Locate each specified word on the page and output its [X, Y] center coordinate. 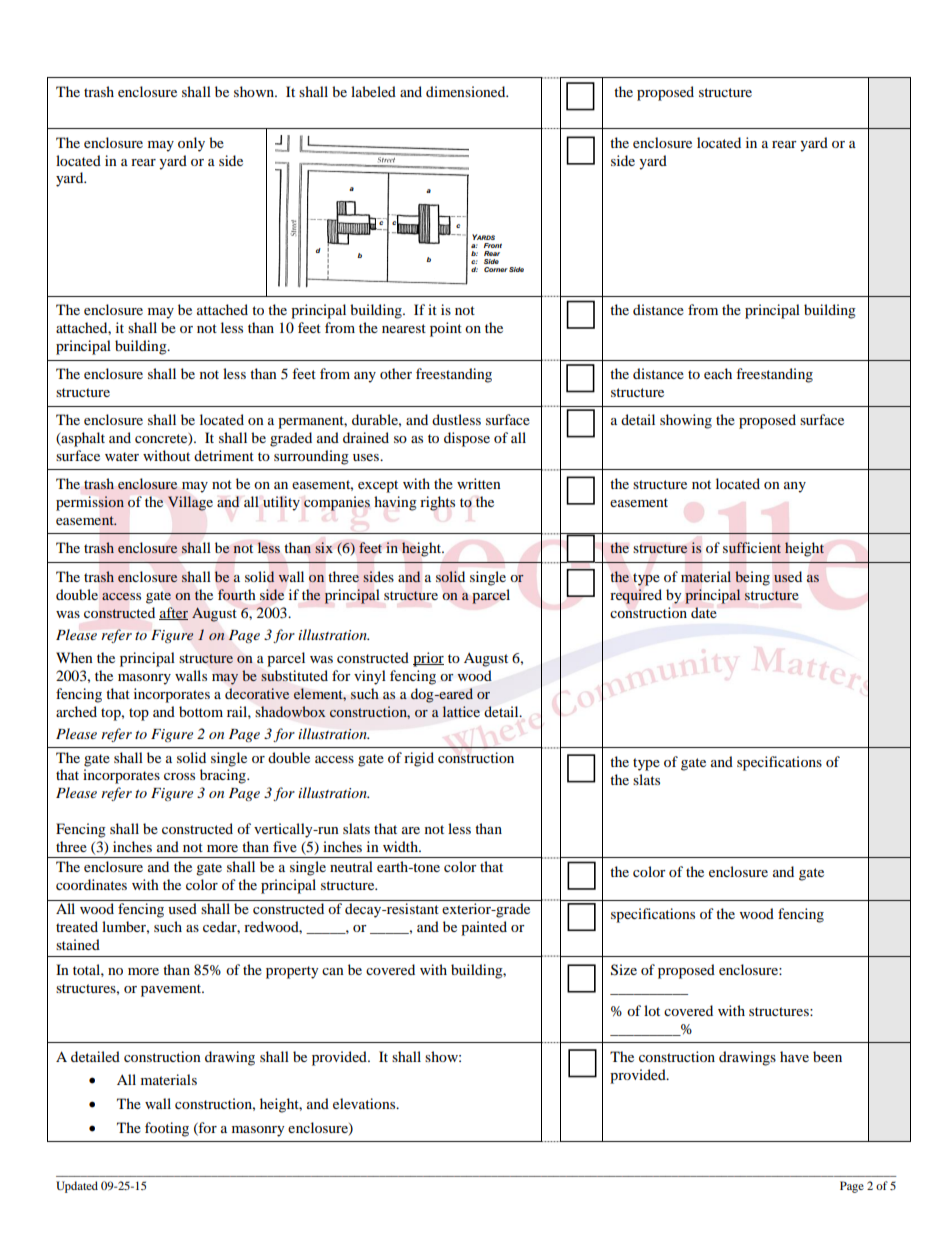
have [794, 1056]
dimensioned [467, 91]
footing [167, 1129]
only [191, 144]
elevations [365, 1103]
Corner [496, 269]
